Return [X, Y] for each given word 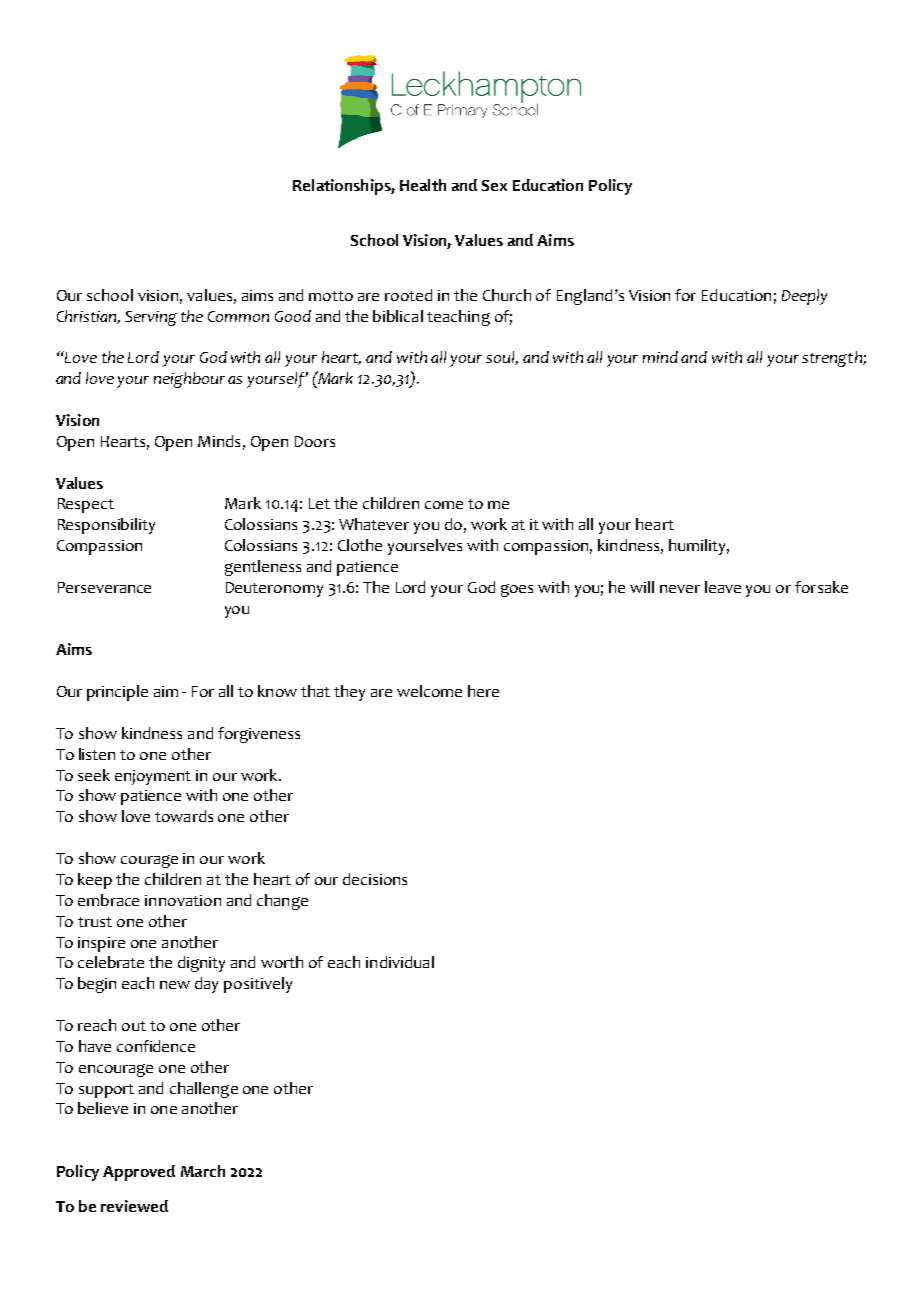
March [203, 1171]
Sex [494, 185]
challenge [204, 1090]
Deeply [804, 297]
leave [723, 587]
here [483, 691]
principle [117, 693]
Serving [151, 318]
